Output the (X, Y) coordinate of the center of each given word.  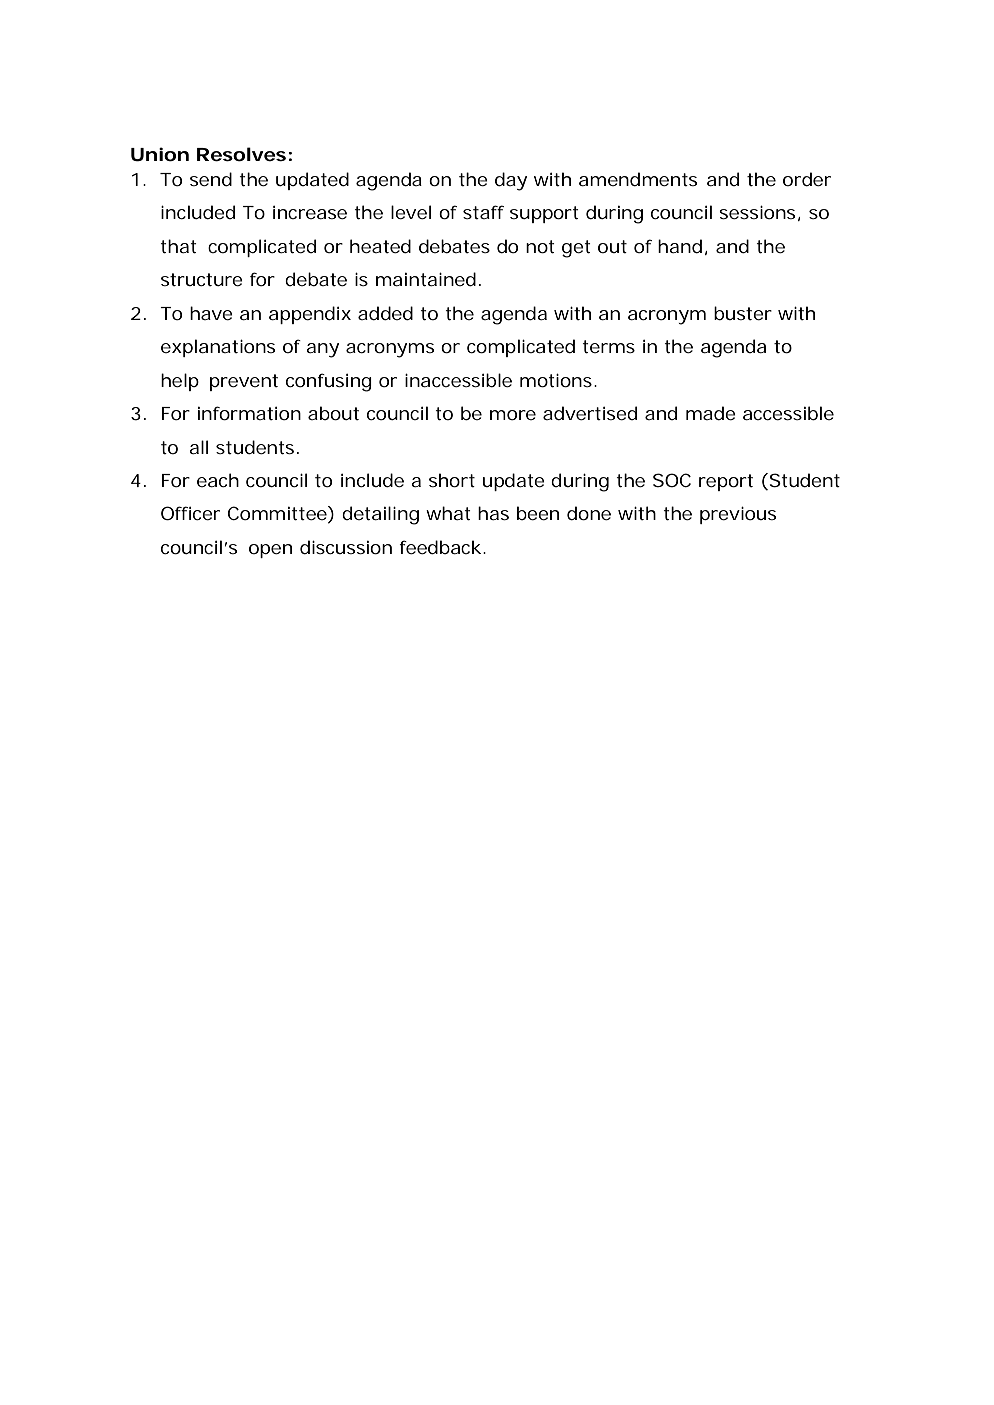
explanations (218, 348)
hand (680, 246)
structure (202, 279)
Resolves (241, 154)
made (711, 413)
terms (608, 346)
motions (556, 380)
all (198, 447)
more (513, 415)
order (807, 179)
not (540, 246)
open (270, 551)
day (511, 181)
